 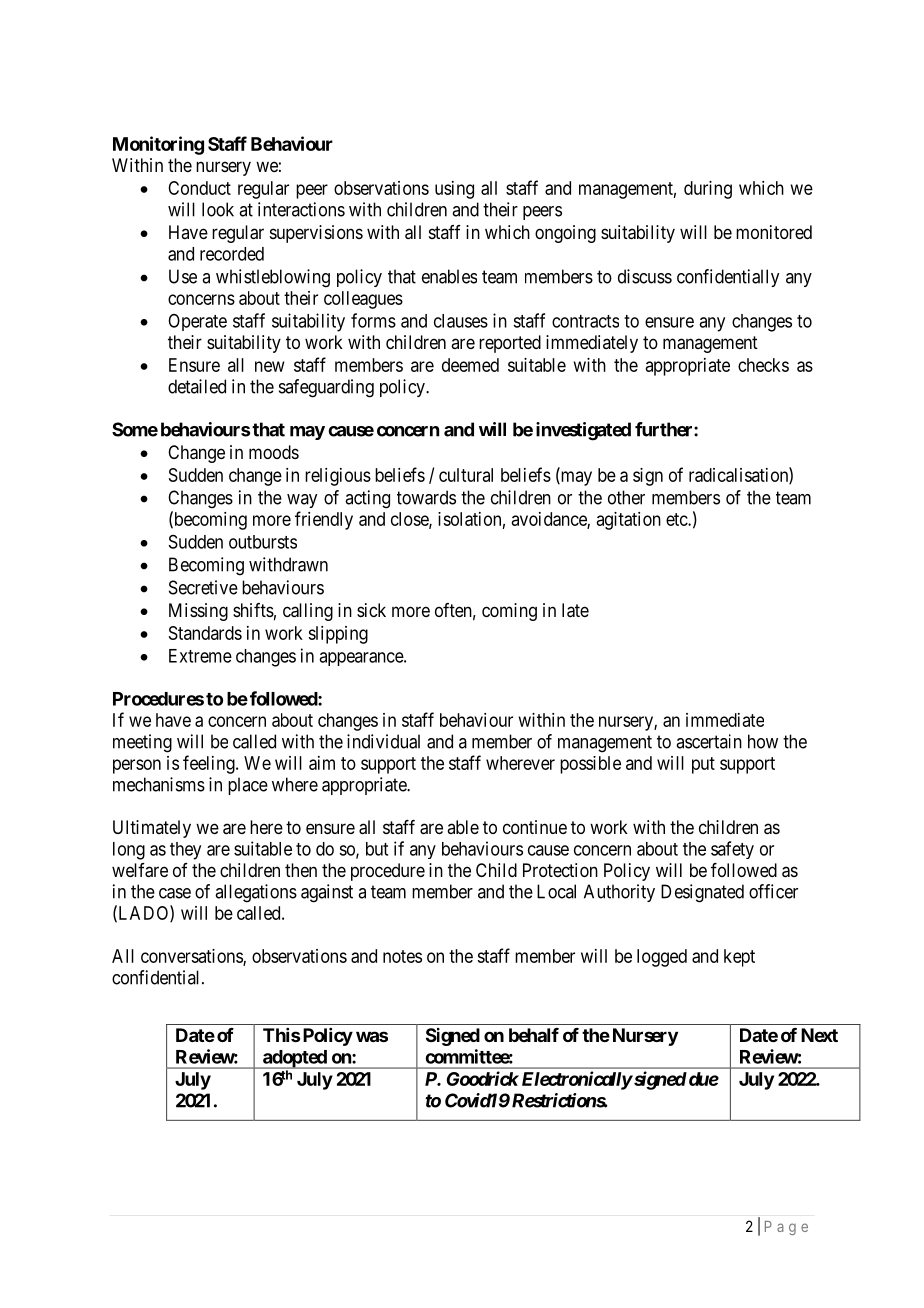 I want to click on Missing, so click(x=198, y=612).
